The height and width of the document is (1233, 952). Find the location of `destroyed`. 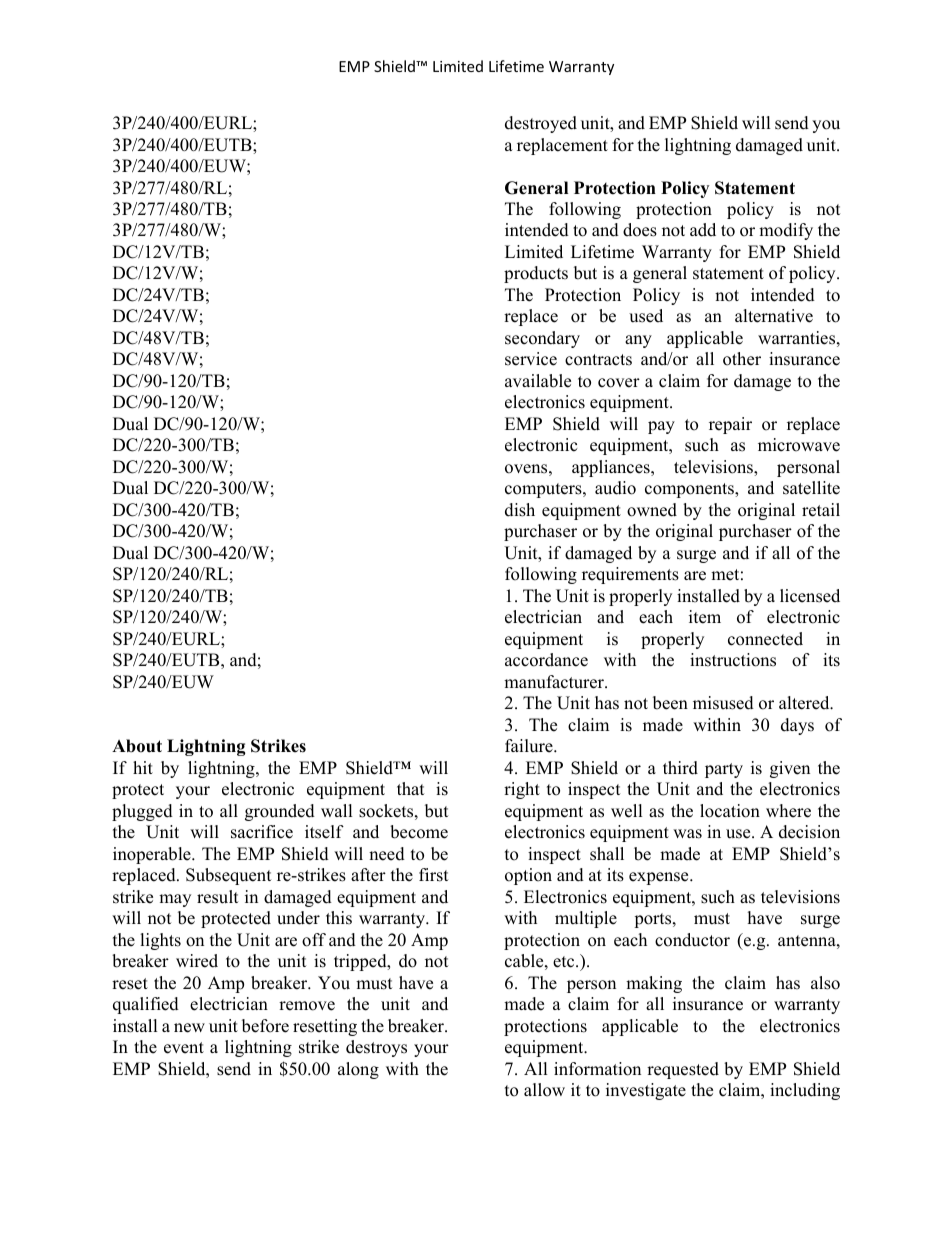

destroyed is located at coordinates (541, 124).
